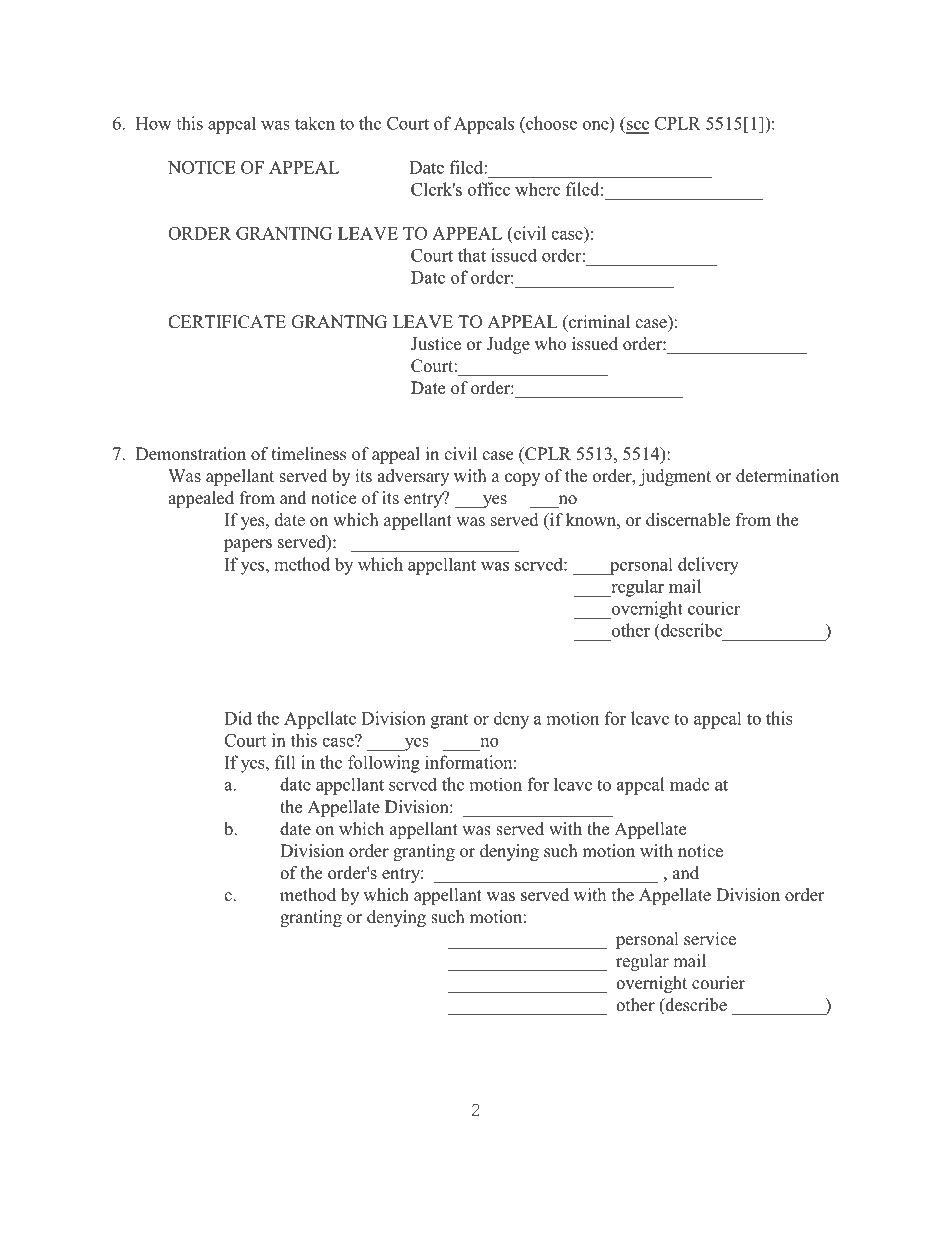  Describe the element at coordinates (153, 123) in the screenshot. I see `How` at that location.
